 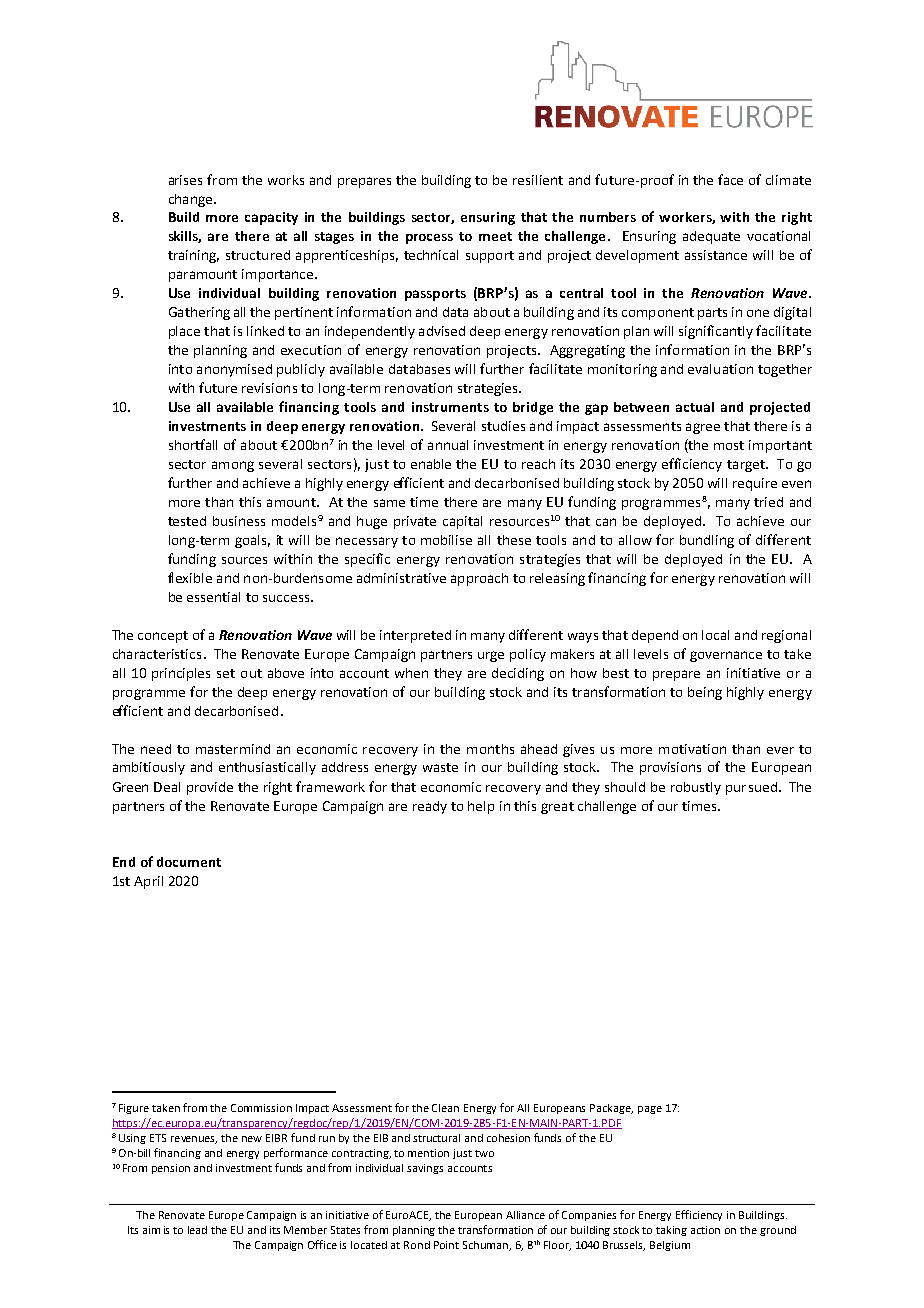 What do you see at coordinates (705, 1230) in the screenshot?
I see `action` at bounding box center [705, 1230].
